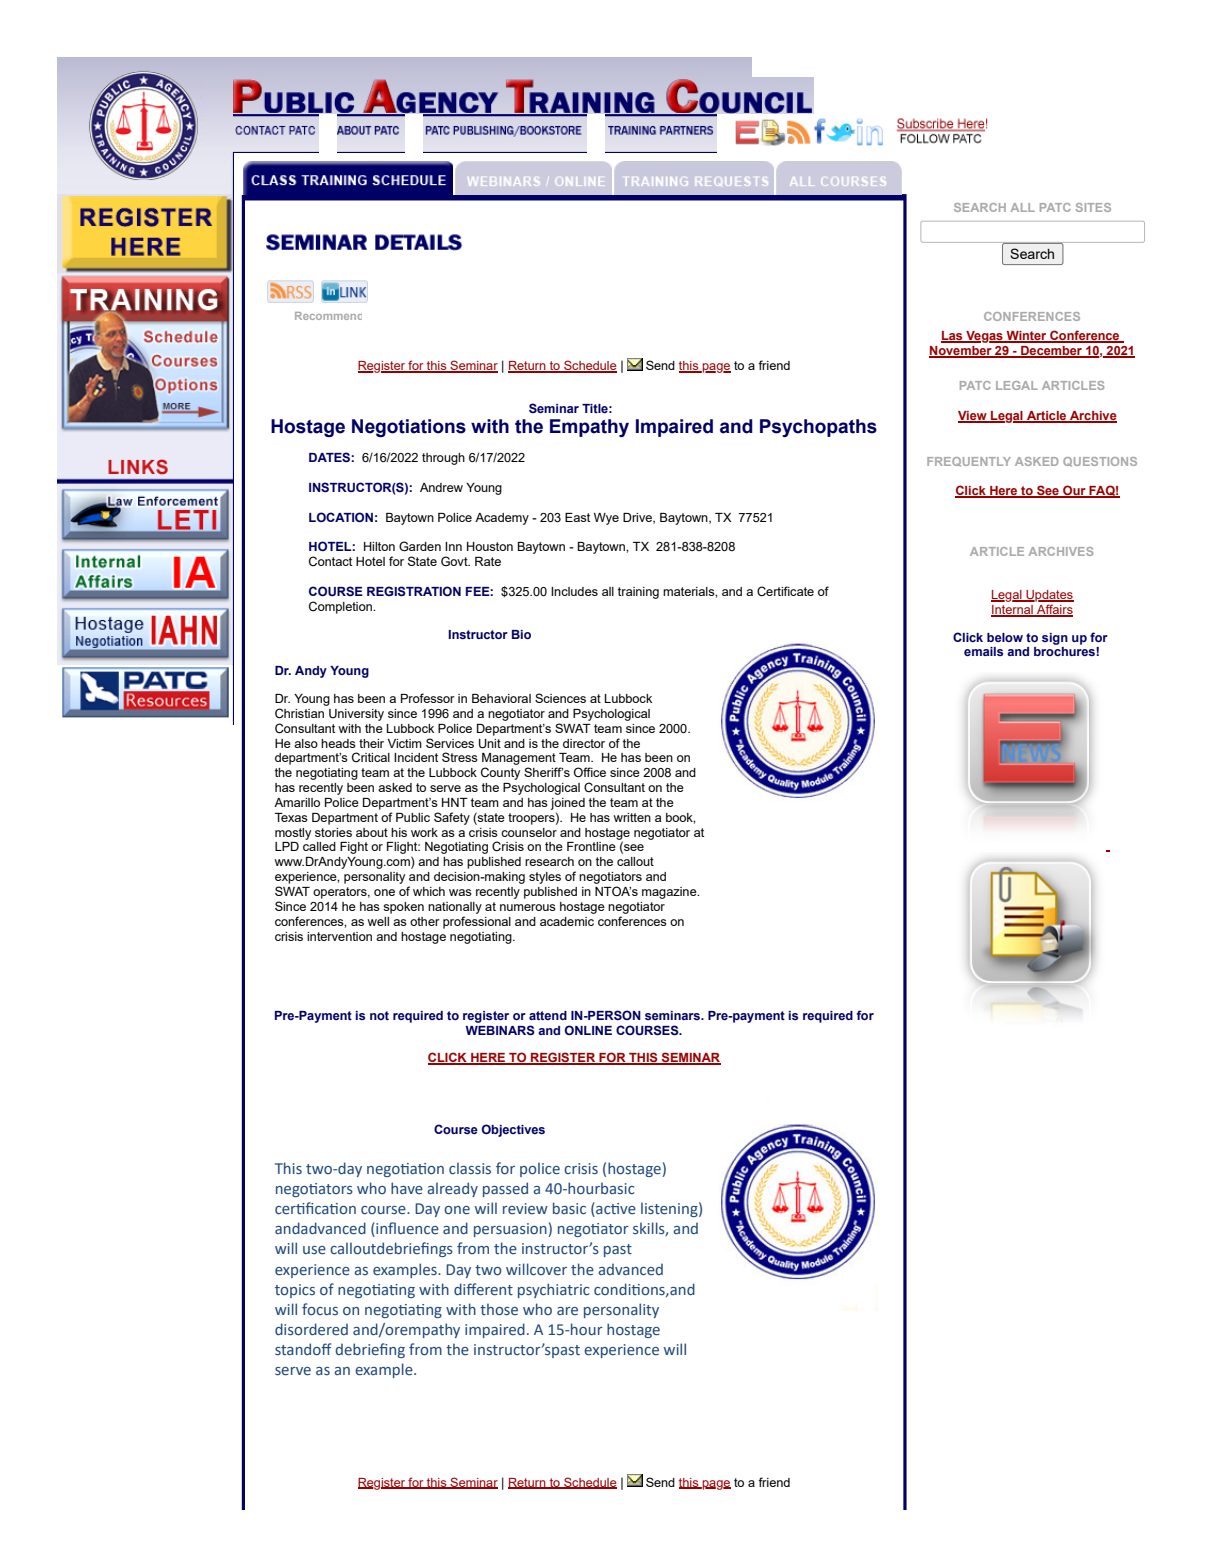 The height and width of the page is (1566, 1210). I want to click on FREQUENTLY, so click(969, 462).
